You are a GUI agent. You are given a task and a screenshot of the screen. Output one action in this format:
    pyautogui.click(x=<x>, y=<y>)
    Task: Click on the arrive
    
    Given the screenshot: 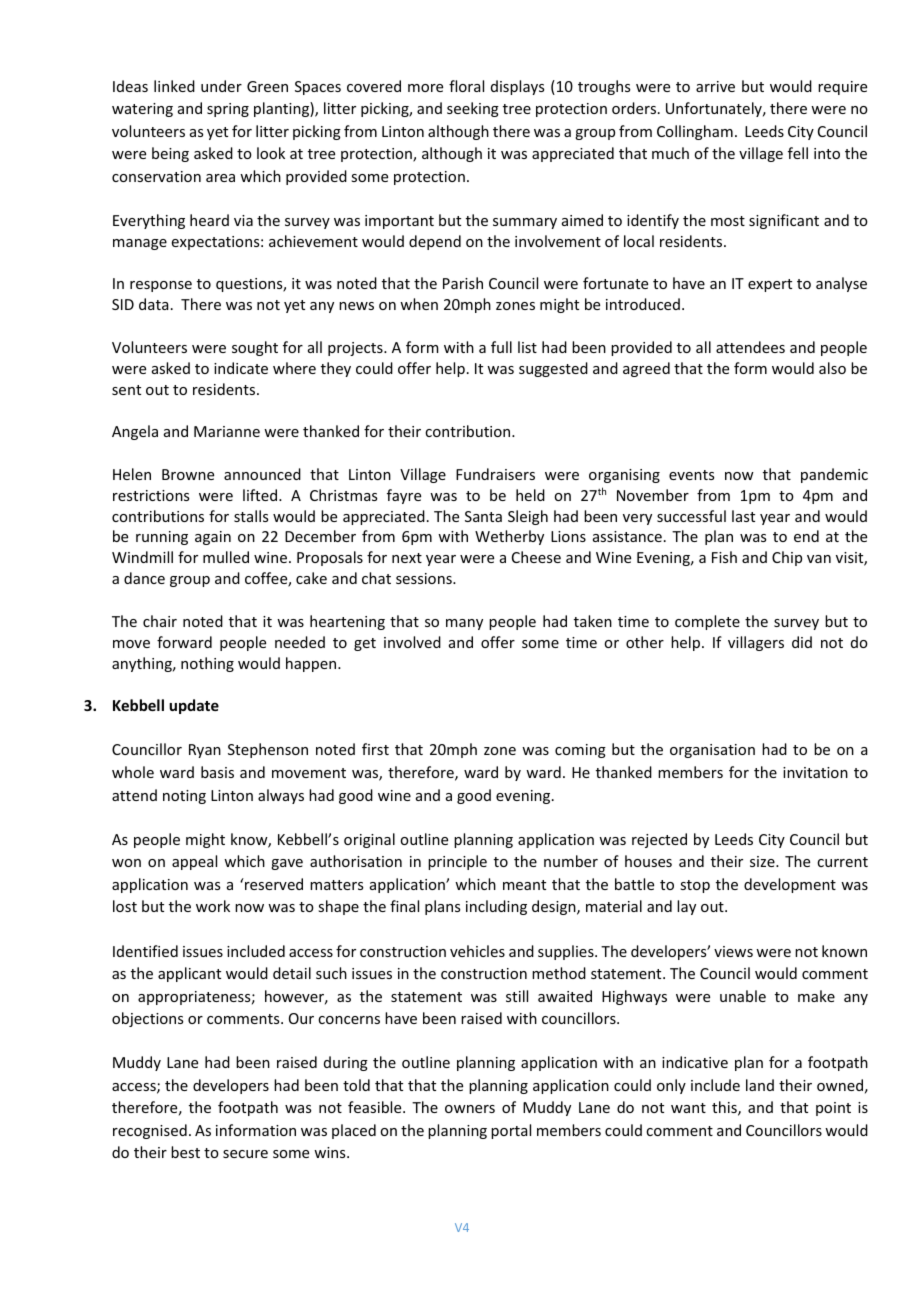 What is the action you would take?
    pyautogui.click(x=715, y=86)
